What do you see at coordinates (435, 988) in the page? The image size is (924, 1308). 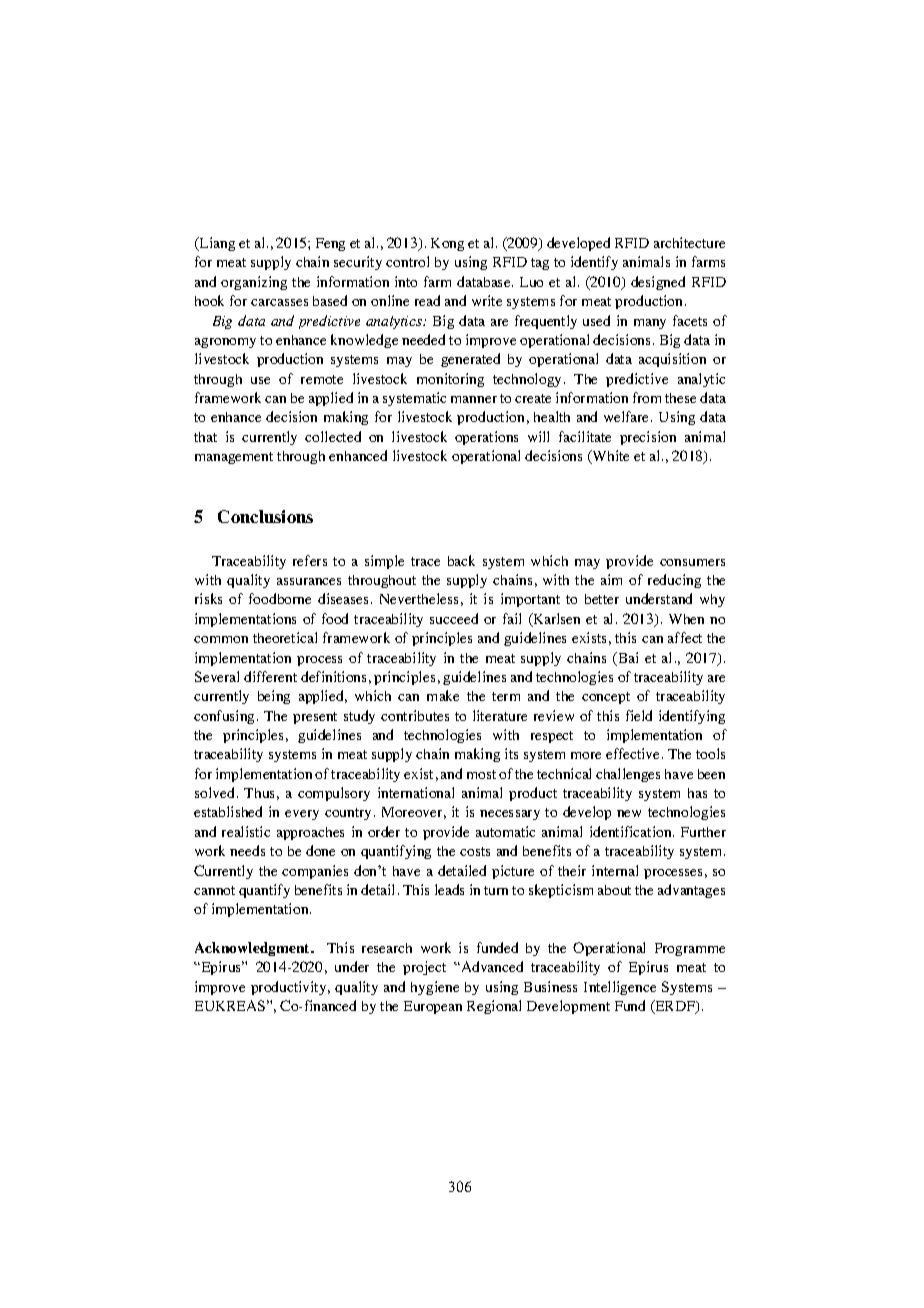 I see `hygiene` at bounding box center [435, 988].
